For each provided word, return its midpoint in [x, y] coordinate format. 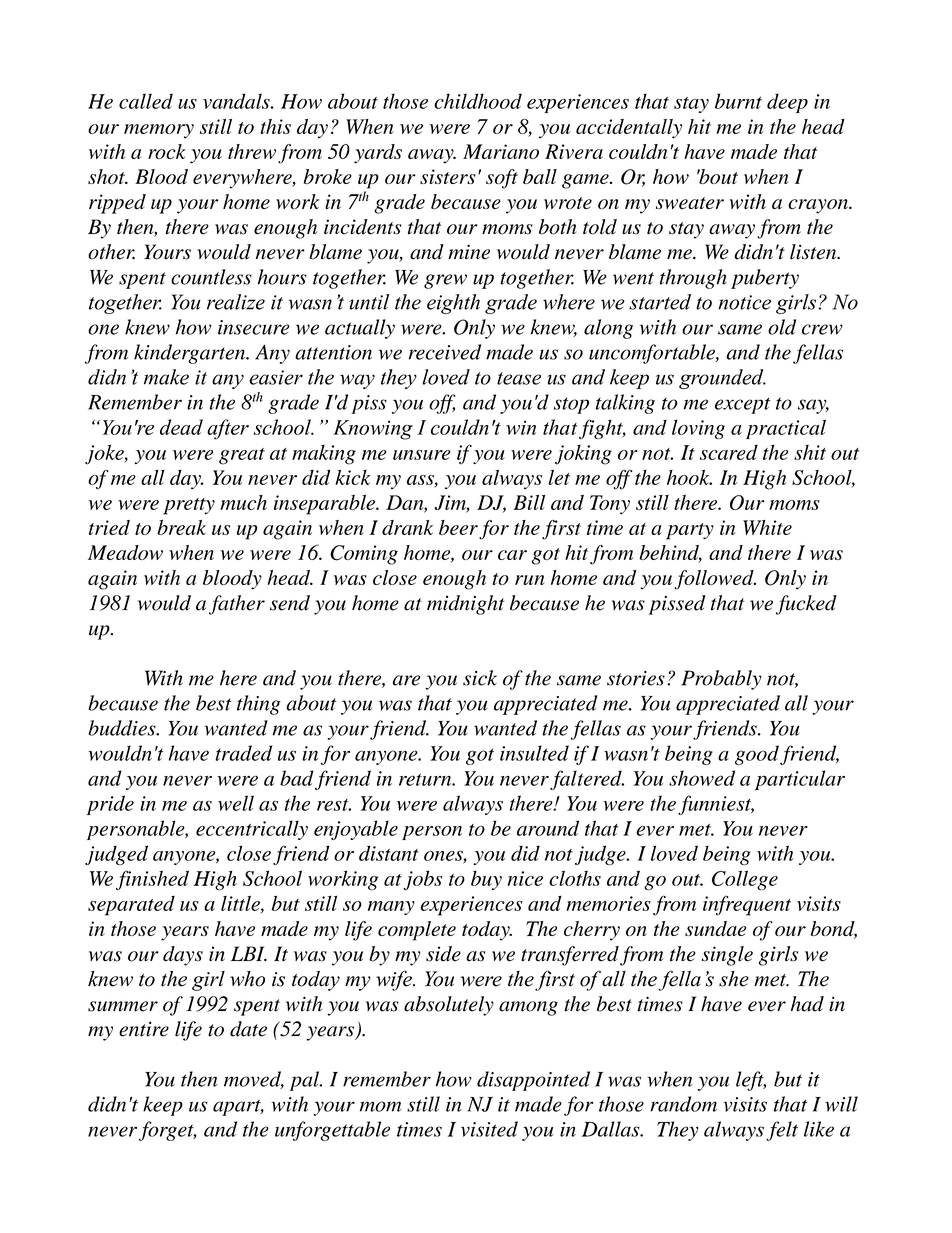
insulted [534, 753]
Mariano [501, 151]
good [758, 755]
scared [729, 452]
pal [305, 1081]
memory [159, 131]
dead [181, 427]
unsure [422, 455]
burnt [738, 101]
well [236, 803]
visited [489, 1129]
